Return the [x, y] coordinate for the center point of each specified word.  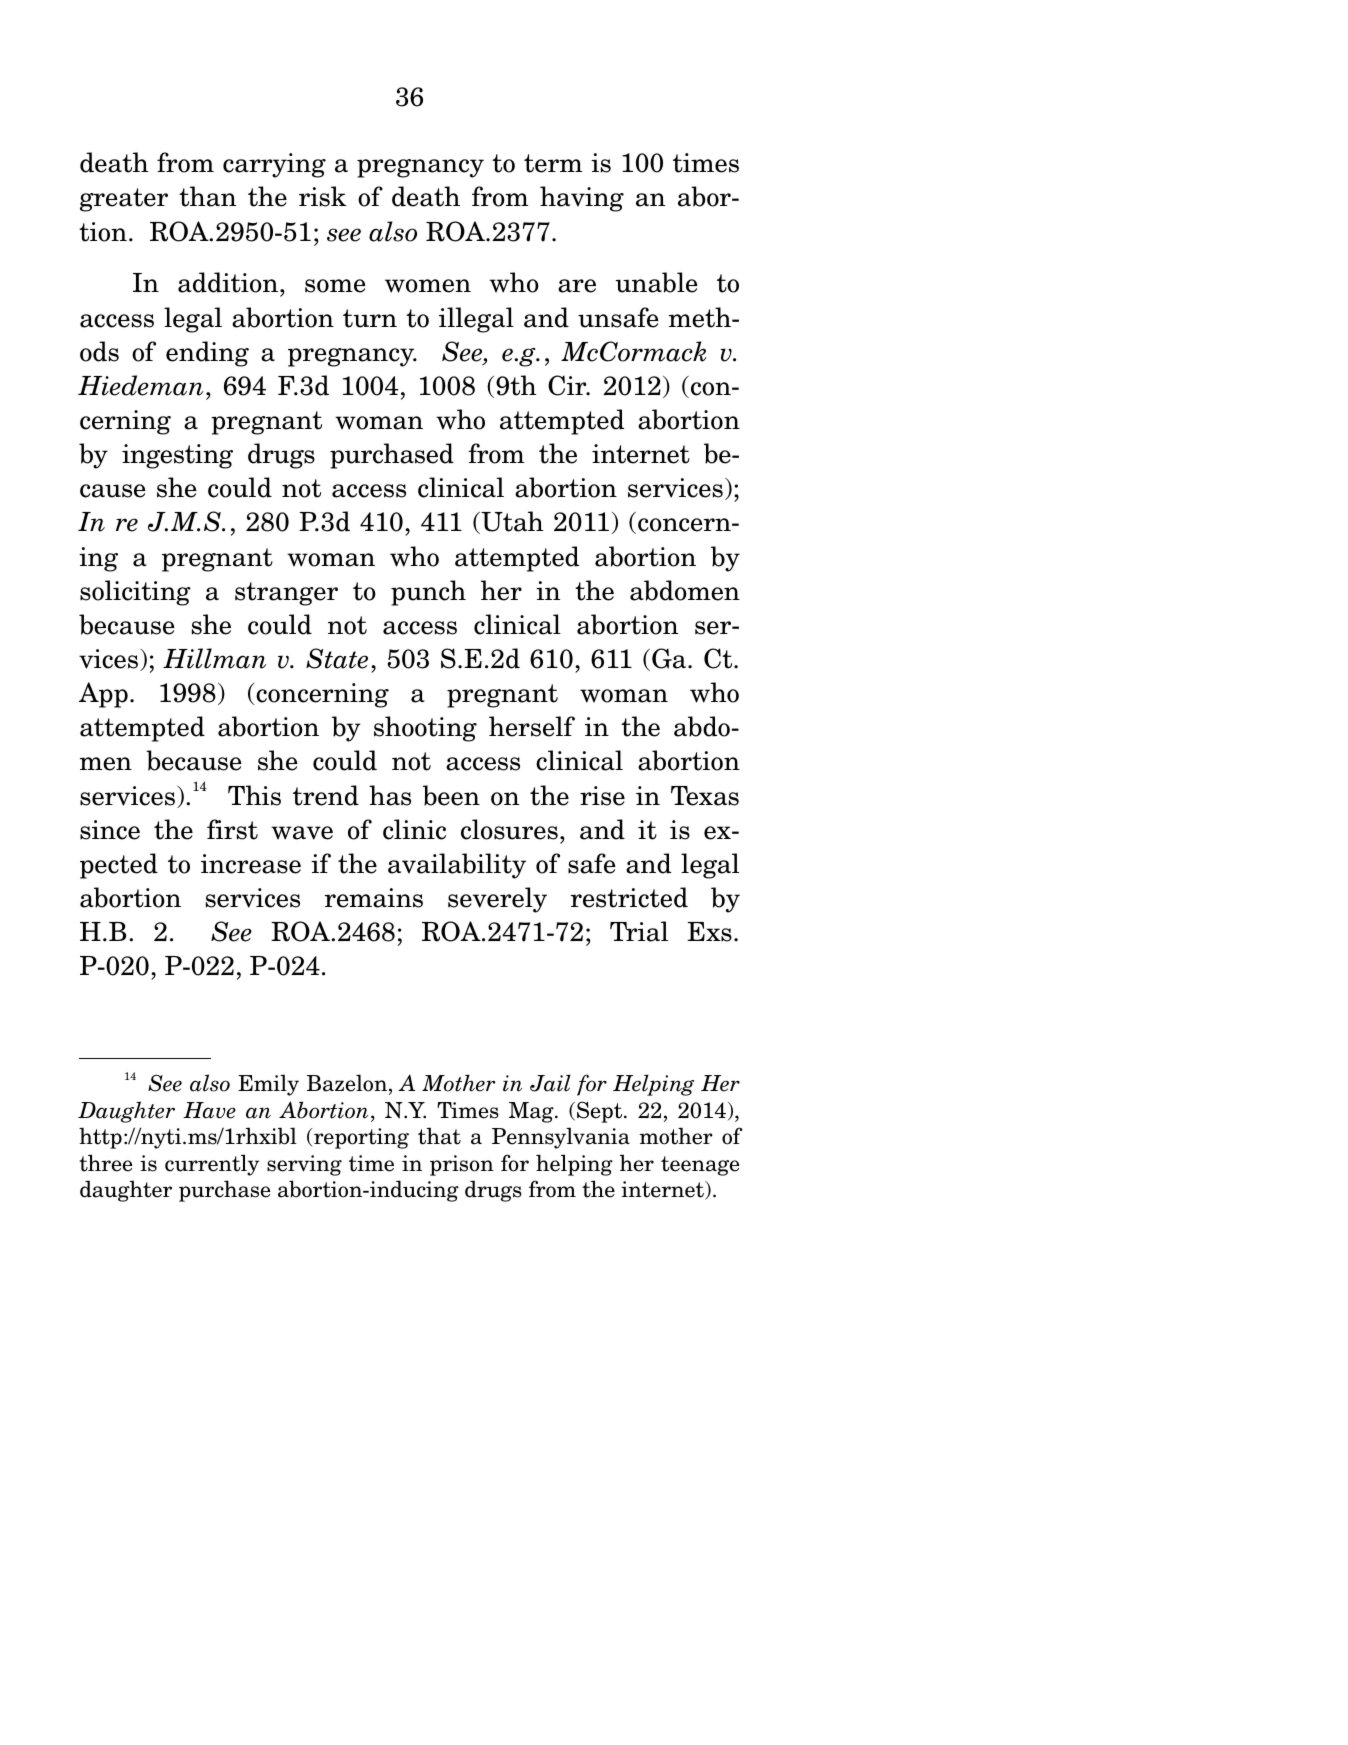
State [337, 658]
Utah [511, 522]
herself [532, 726]
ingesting [177, 456]
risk [323, 196]
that [439, 1136]
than [207, 196]
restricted [629, 897]
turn [370, 318]
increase [251, 864]
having [582, 199]
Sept [601, 1112]
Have [209, 1110]
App [103, 695]
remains [374, 898]
